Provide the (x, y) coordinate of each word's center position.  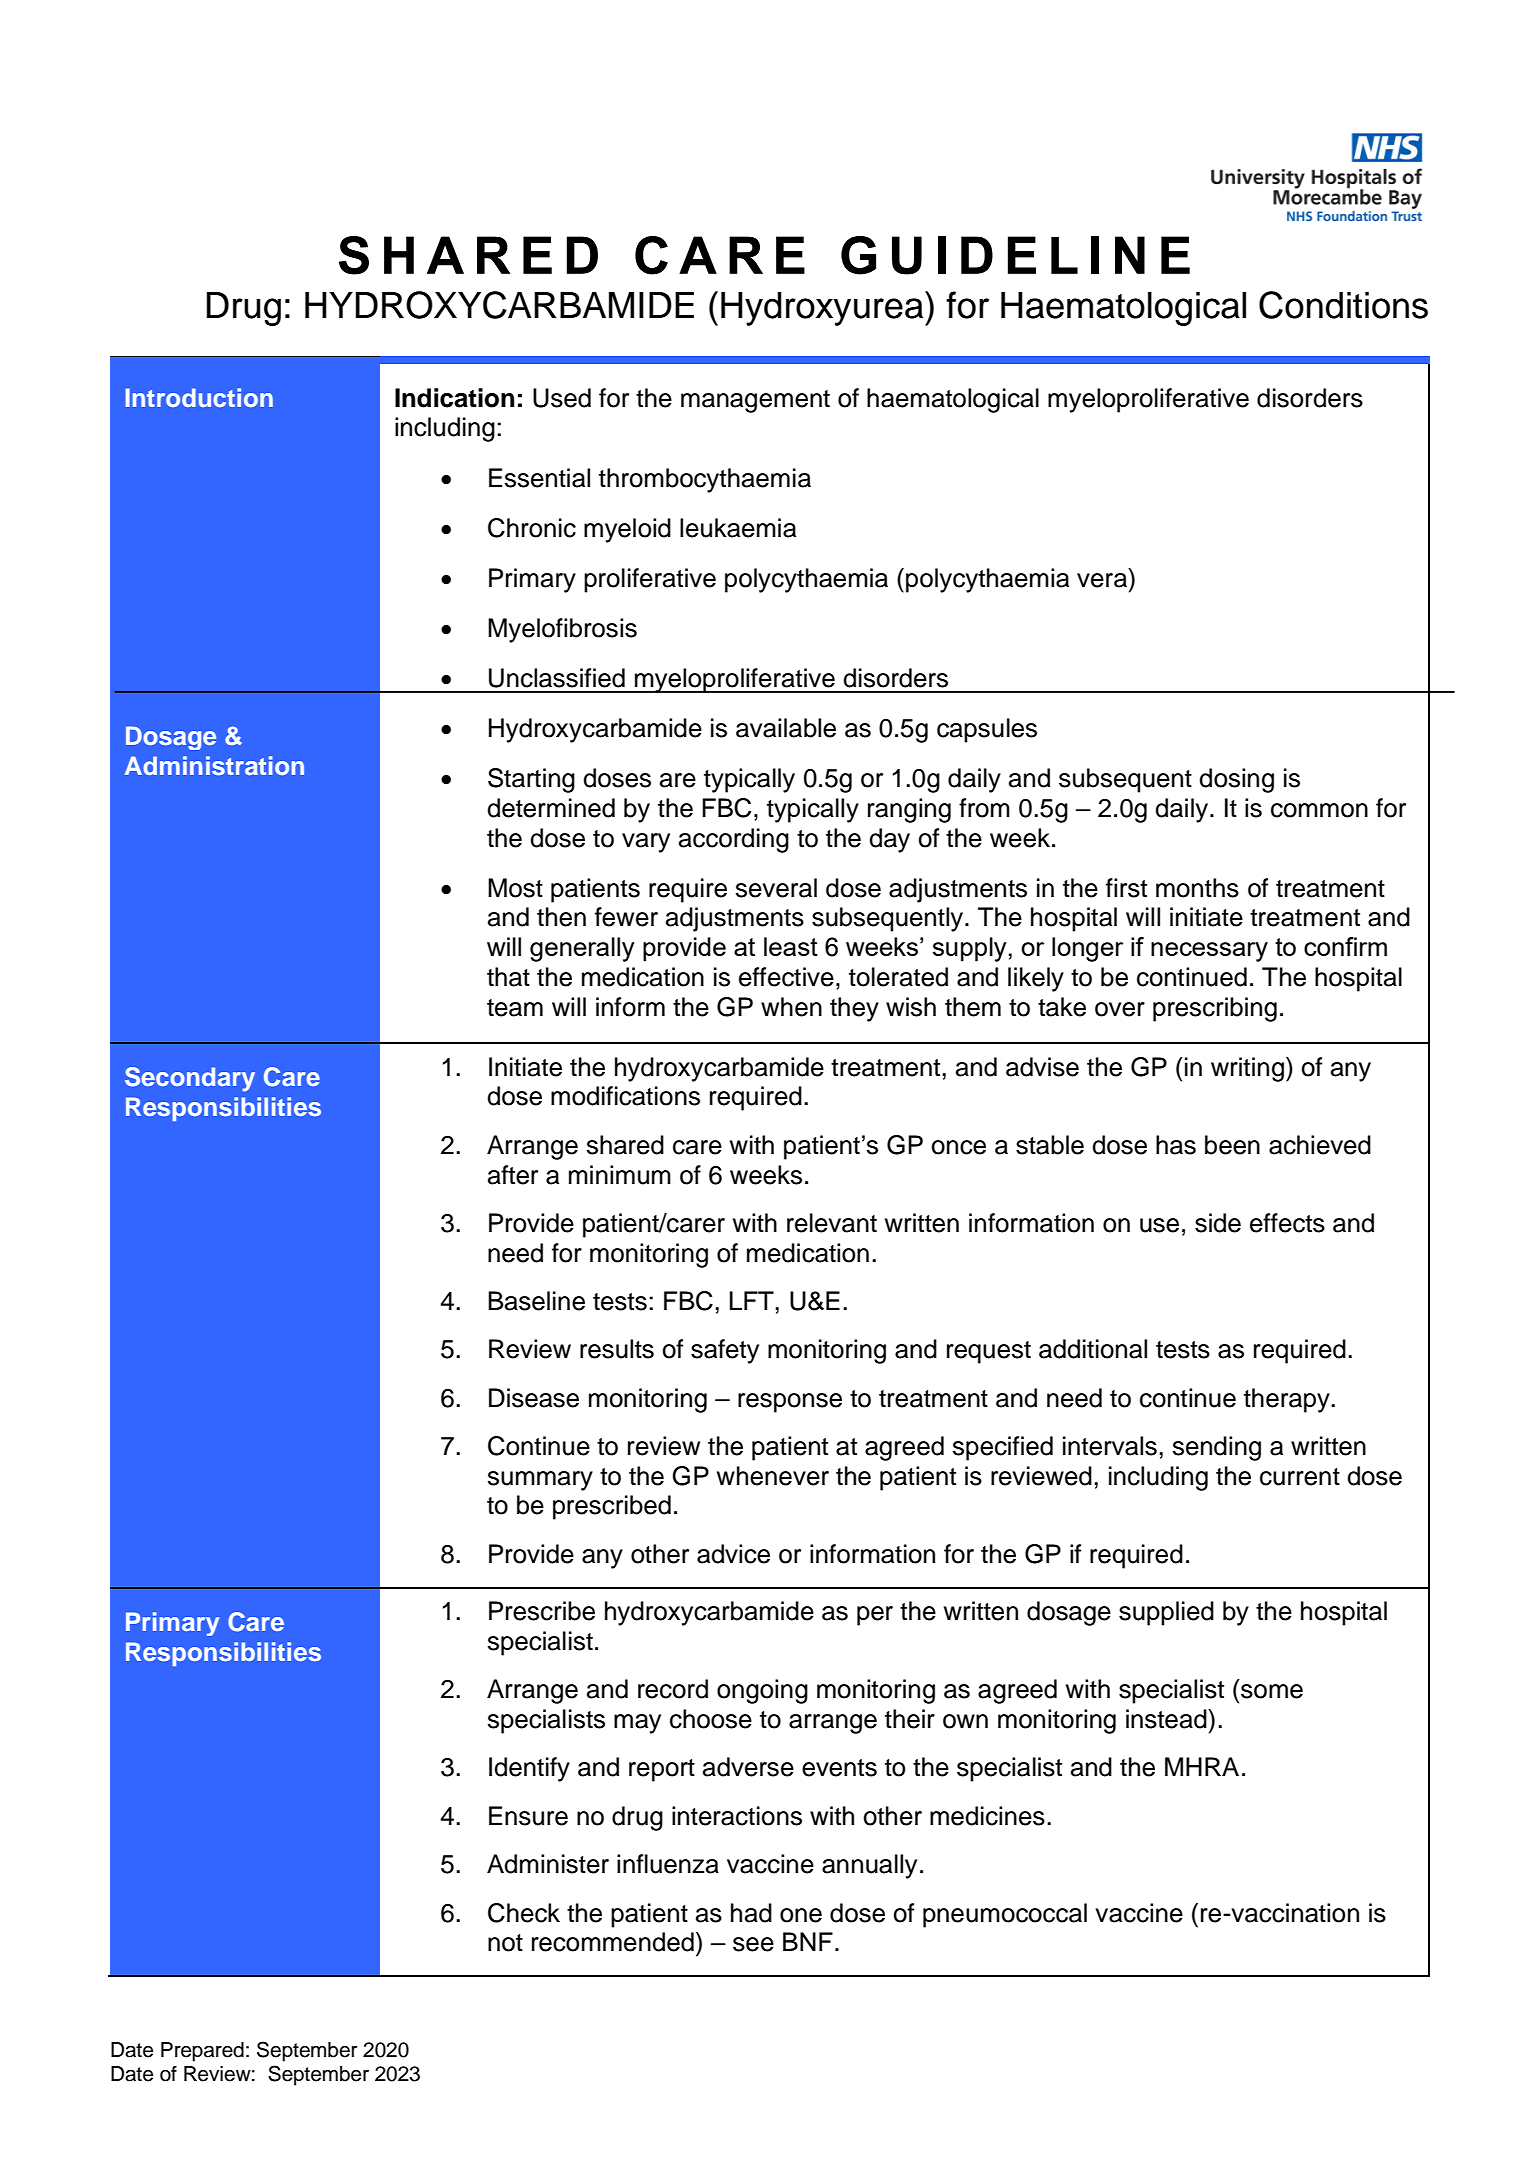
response (790, 1403)
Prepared (202, 2052)
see (753, 1944)
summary (540, 1481)
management (755, 401)
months (1197, 888)
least (791, 946)
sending (1216, 1448)
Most (515, 888)
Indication (454, 398)
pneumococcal (1005, 1915)
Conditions (1343, 305)
